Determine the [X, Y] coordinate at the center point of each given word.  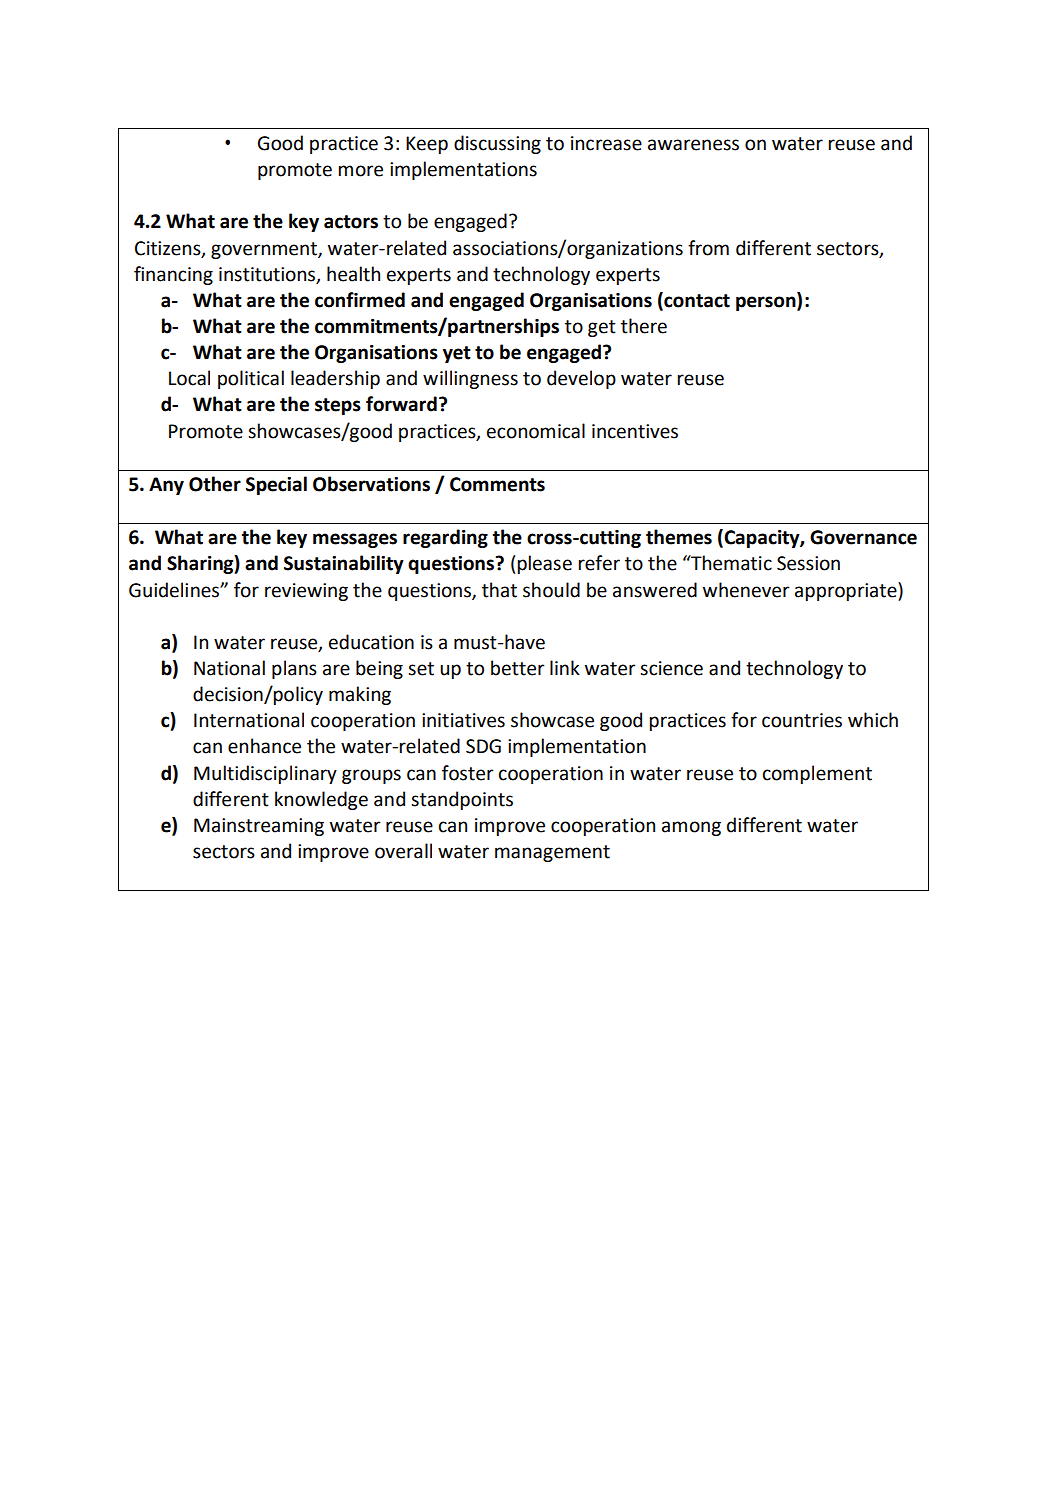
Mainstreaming [259, 827]
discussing [497, 144]
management [552, 853]
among [691, 828]
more [361, 171]
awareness [693, 145]
